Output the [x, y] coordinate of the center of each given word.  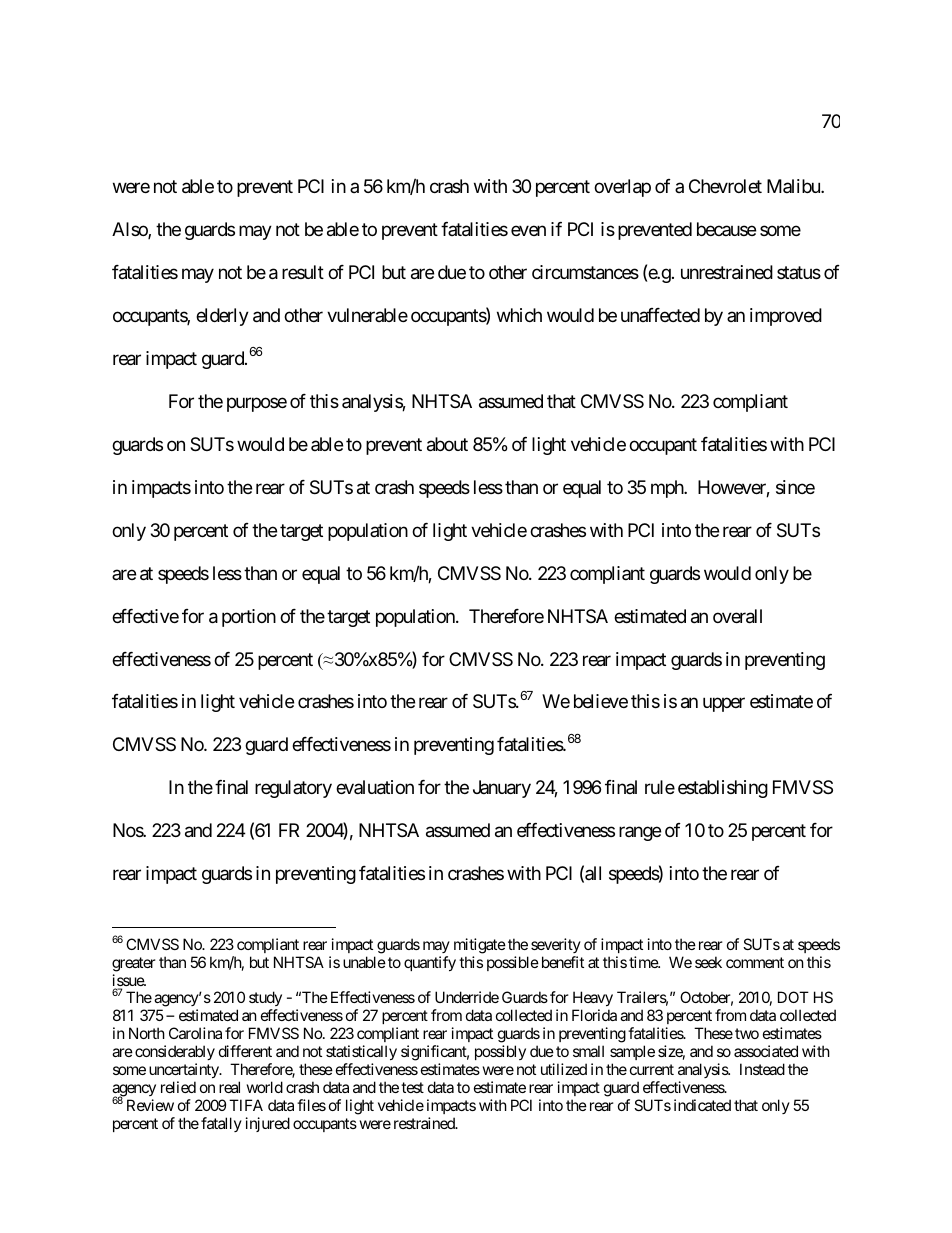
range [640, 834]
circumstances [585, 272]
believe [601, 701]
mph [668, 489]
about [447, 444]
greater [134, 964]
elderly [222, 317]
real [229, 1087]
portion [249, 618]
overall [737, 616]
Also [130, 230]
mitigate [480, 946]
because [726, 229]
